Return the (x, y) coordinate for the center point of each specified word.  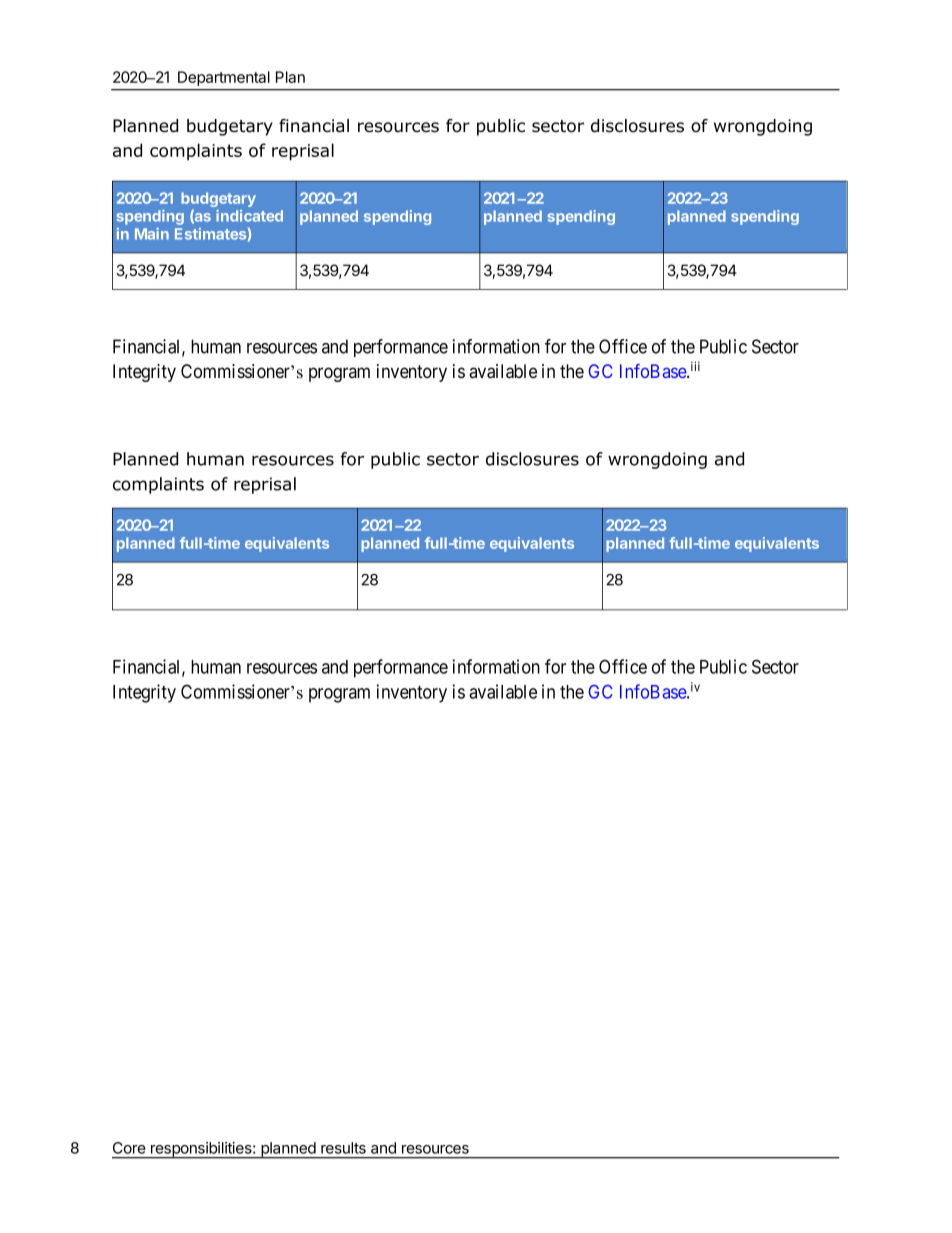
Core (129, 1148)
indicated (249, 216)
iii (695, 366)
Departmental (223, 78)
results (343, 1148)
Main (152, 234)
